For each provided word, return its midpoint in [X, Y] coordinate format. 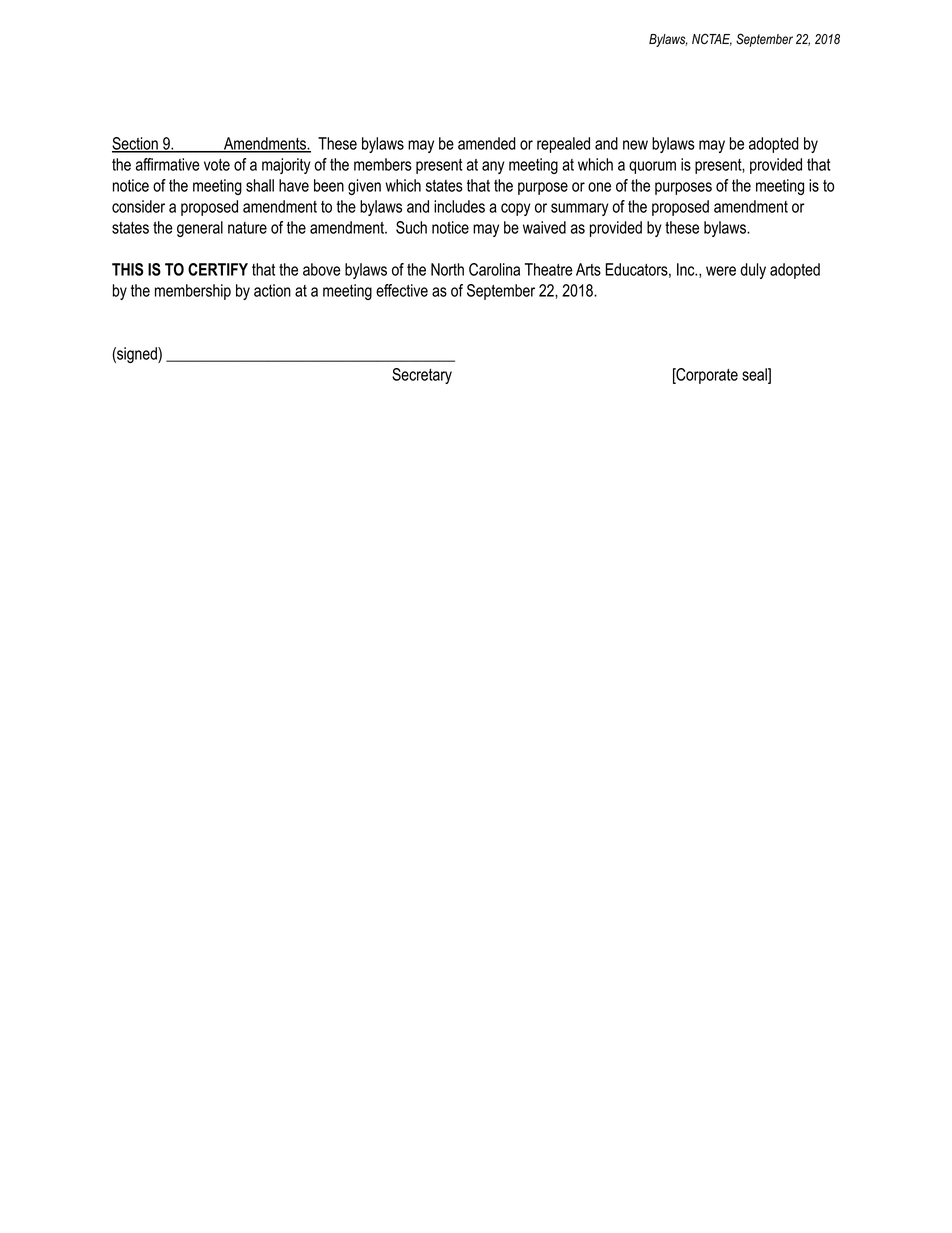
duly [753, 271]
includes [459, 206]
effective [402, 290]
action [272, 290]
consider [138, 206]
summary [580, 209]
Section [136, 144]
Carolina [494, 269]
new [635, 145]
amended [487, 143]
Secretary [422, 376]
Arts [588, 269]
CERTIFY [218, 269]
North [447, 269]
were [721, 271]
